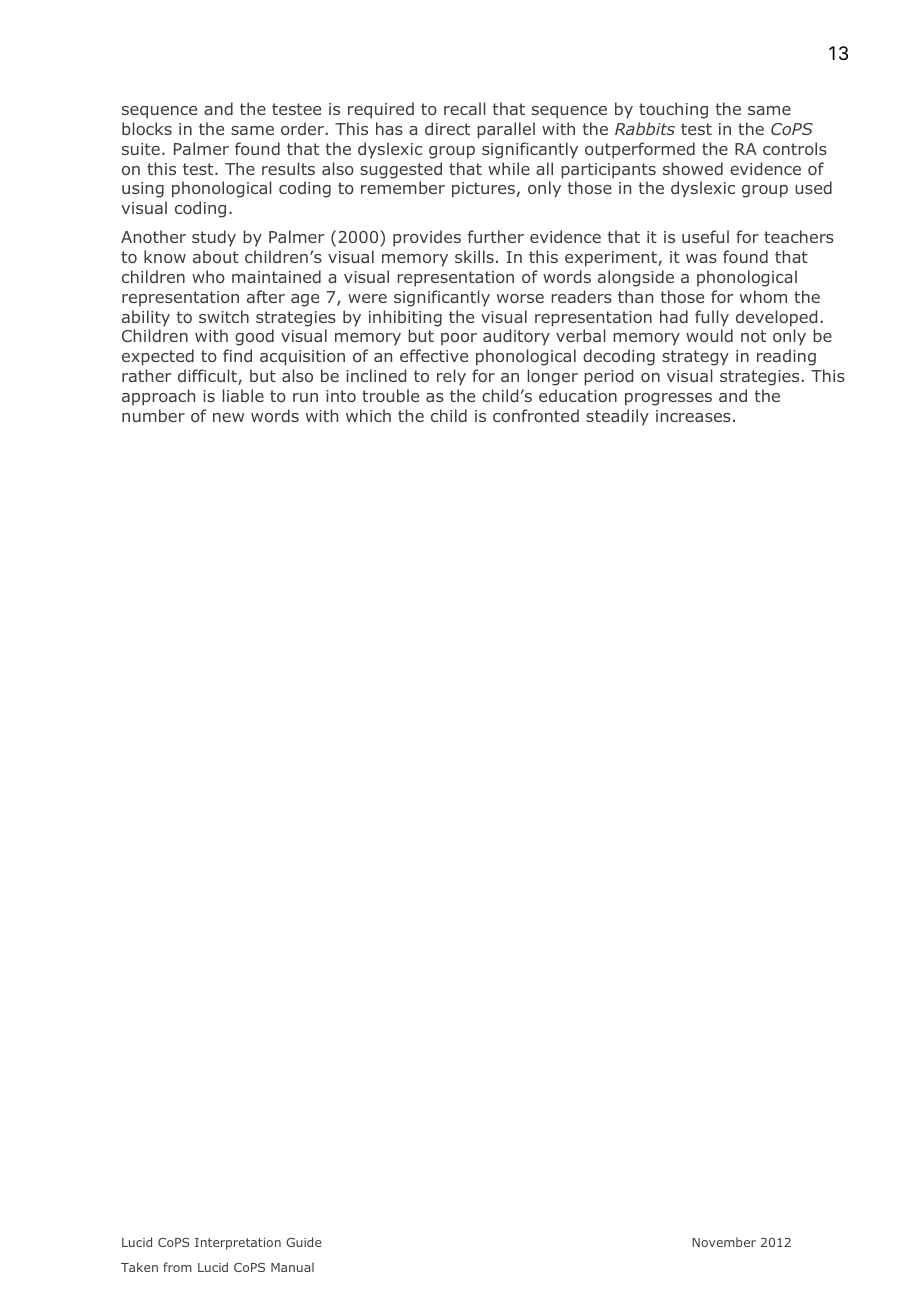 This screenshot has height=1308, width=924. I want to click on from, so click(177, 1267).
